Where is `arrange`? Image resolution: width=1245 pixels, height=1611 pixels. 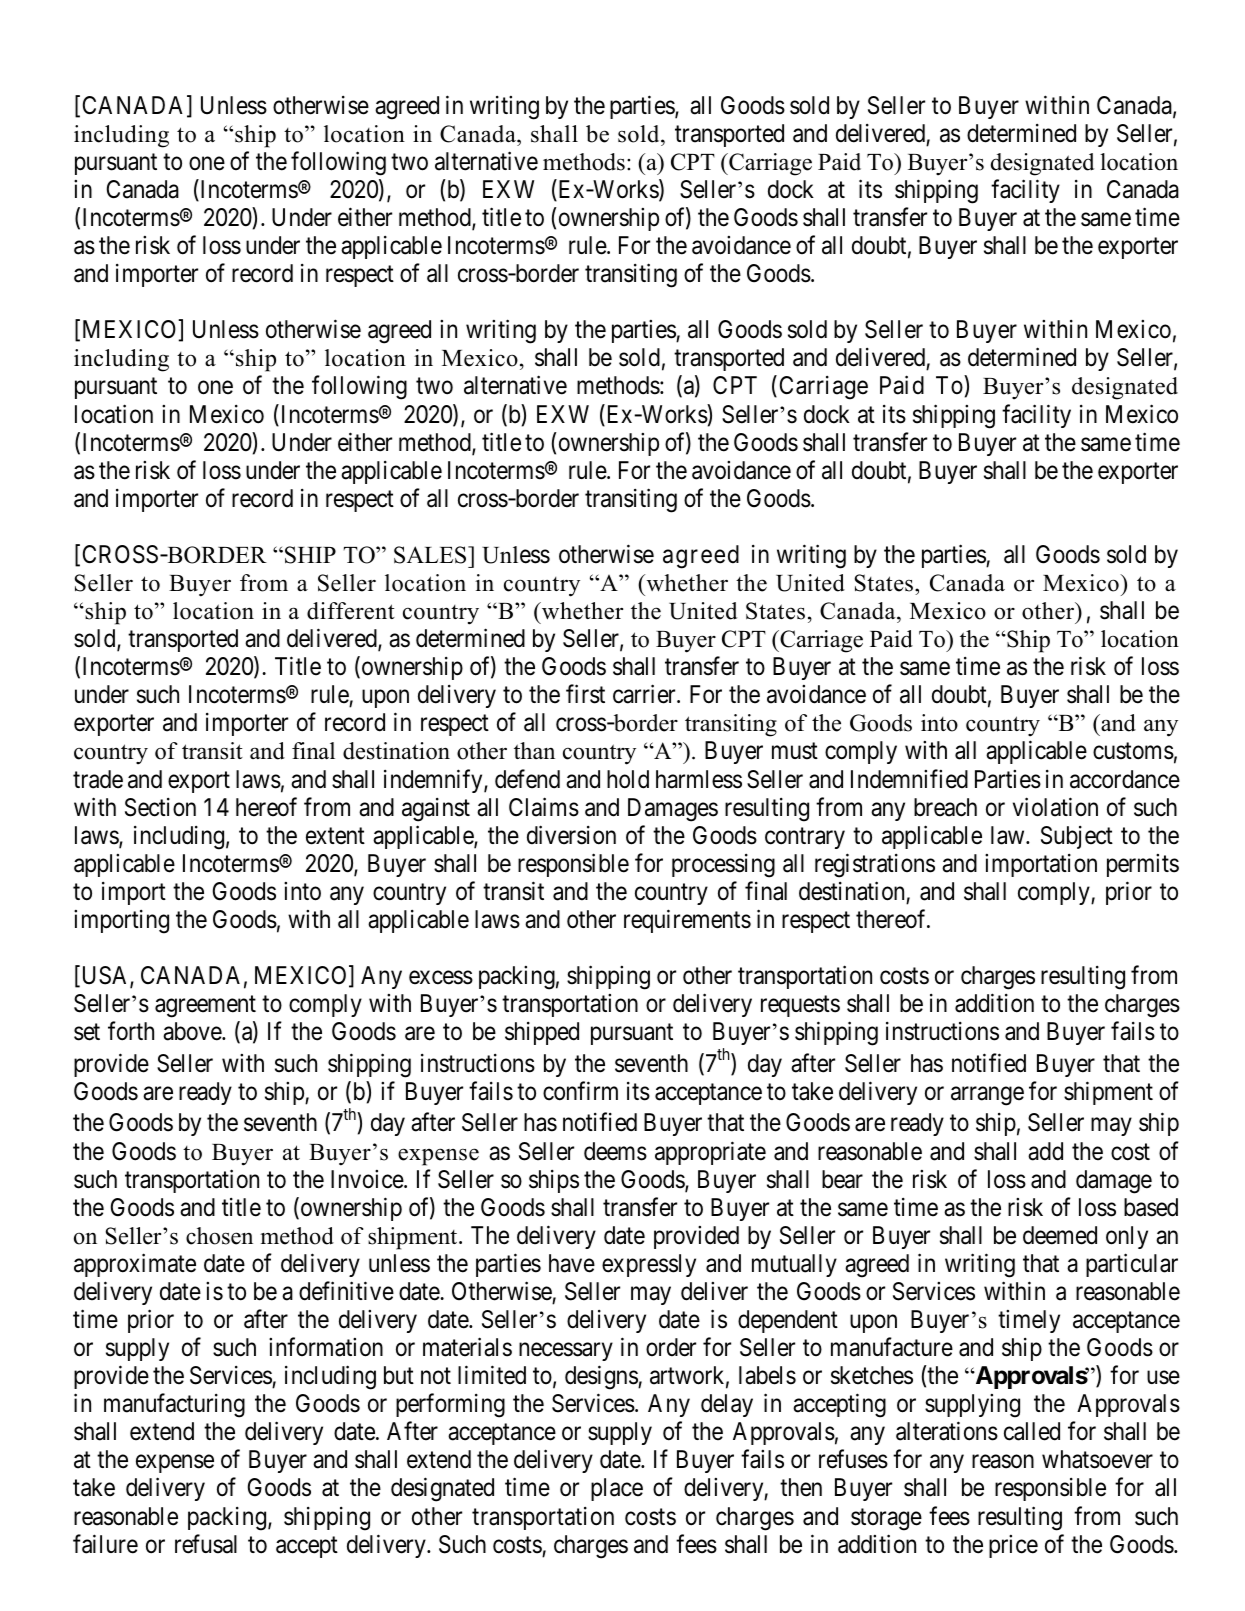 arrange is located at coordinates (987, 1096).
